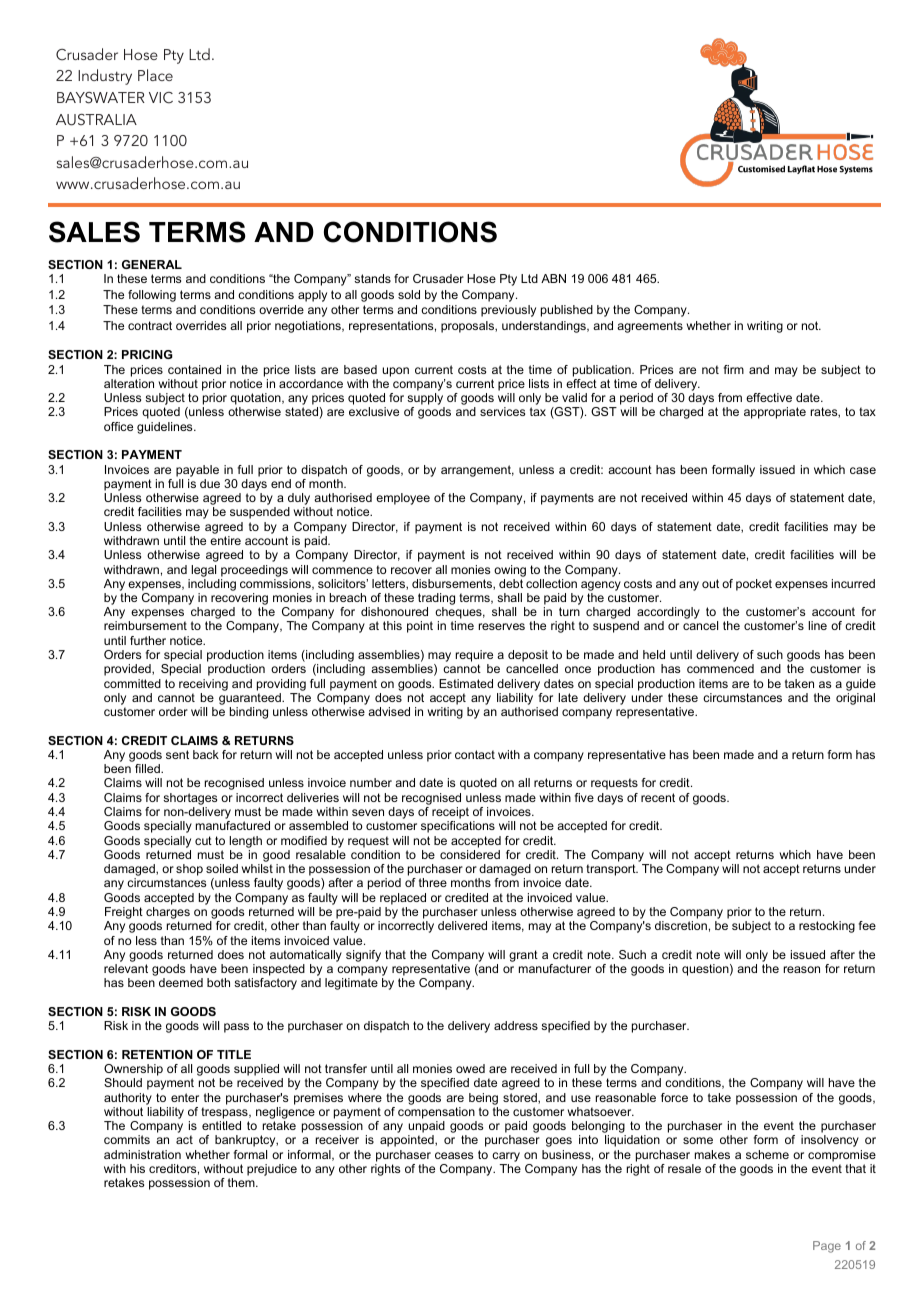 The width and height of the screenshot is (924, 1307). I want to click on them, so click(242, 1182).
